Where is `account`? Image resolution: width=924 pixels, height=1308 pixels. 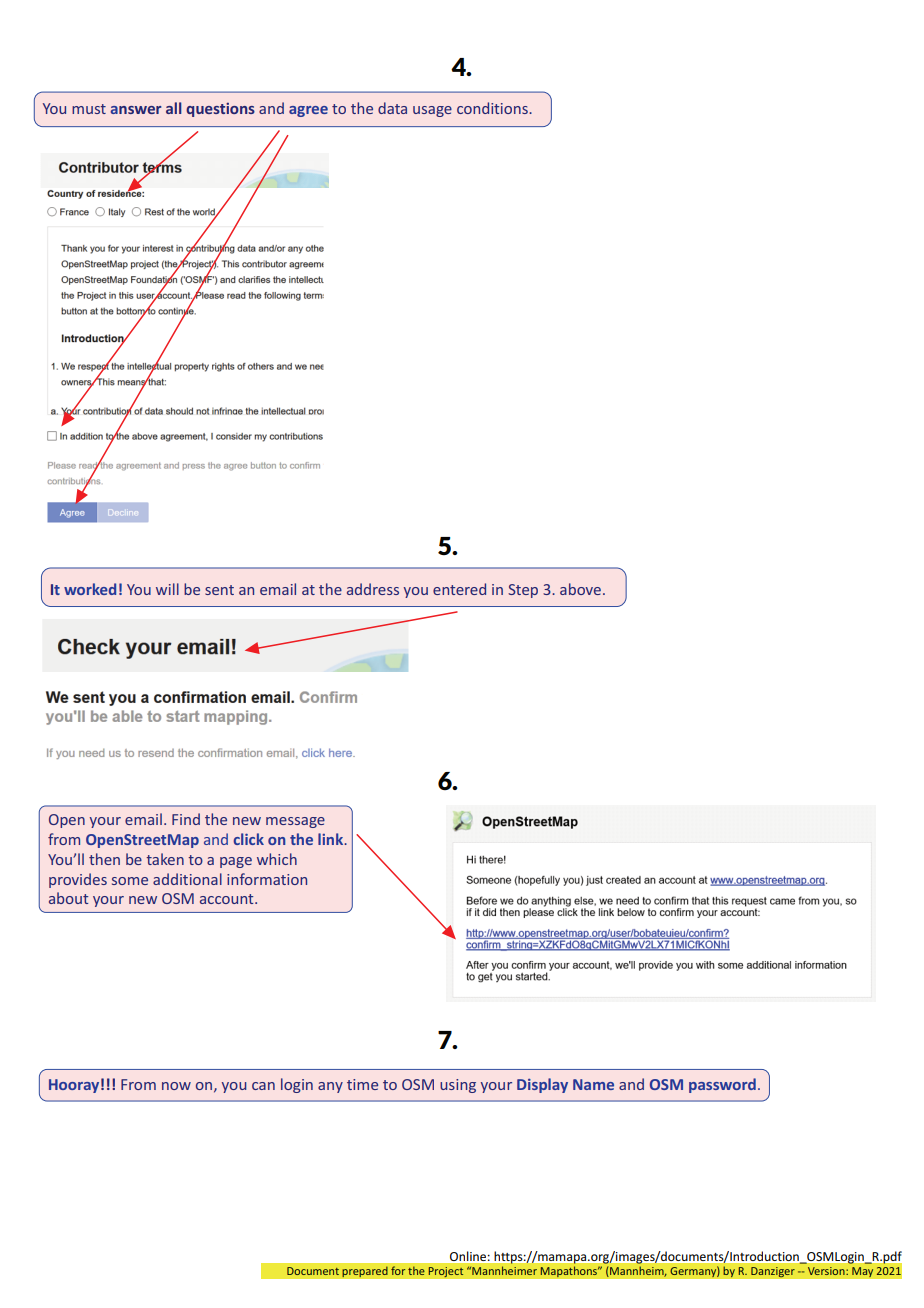 account is located at coordinates (228, 899).
